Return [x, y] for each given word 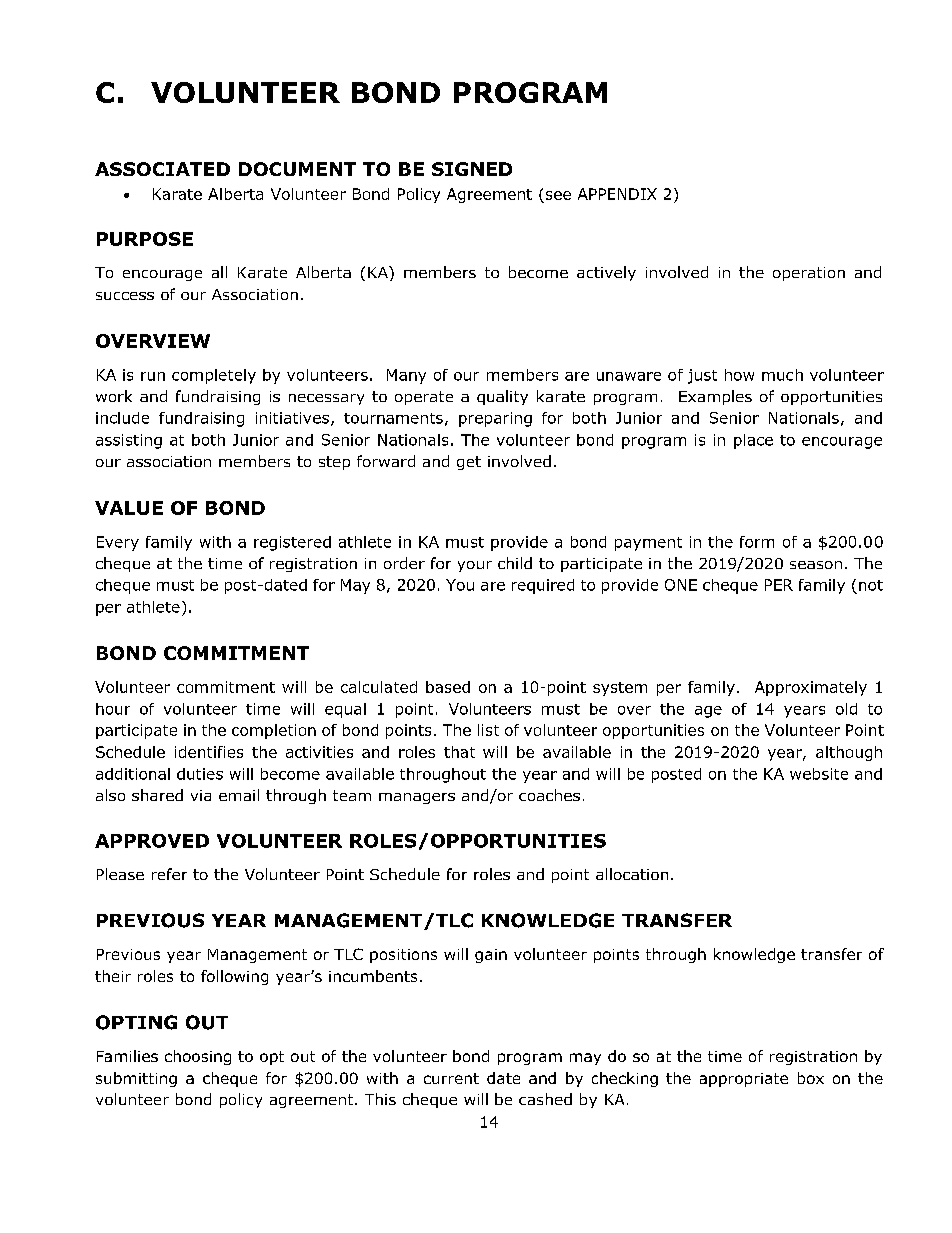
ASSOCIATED [162, 169]
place [753, 441]
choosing [198, 1057]
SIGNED [472, 169]
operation [809, 274]
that [459, 752]
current [451, 1078]
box [811, 1078]
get [469, 463]
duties [200, 774]
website [819, 774]
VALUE [129, 508]
